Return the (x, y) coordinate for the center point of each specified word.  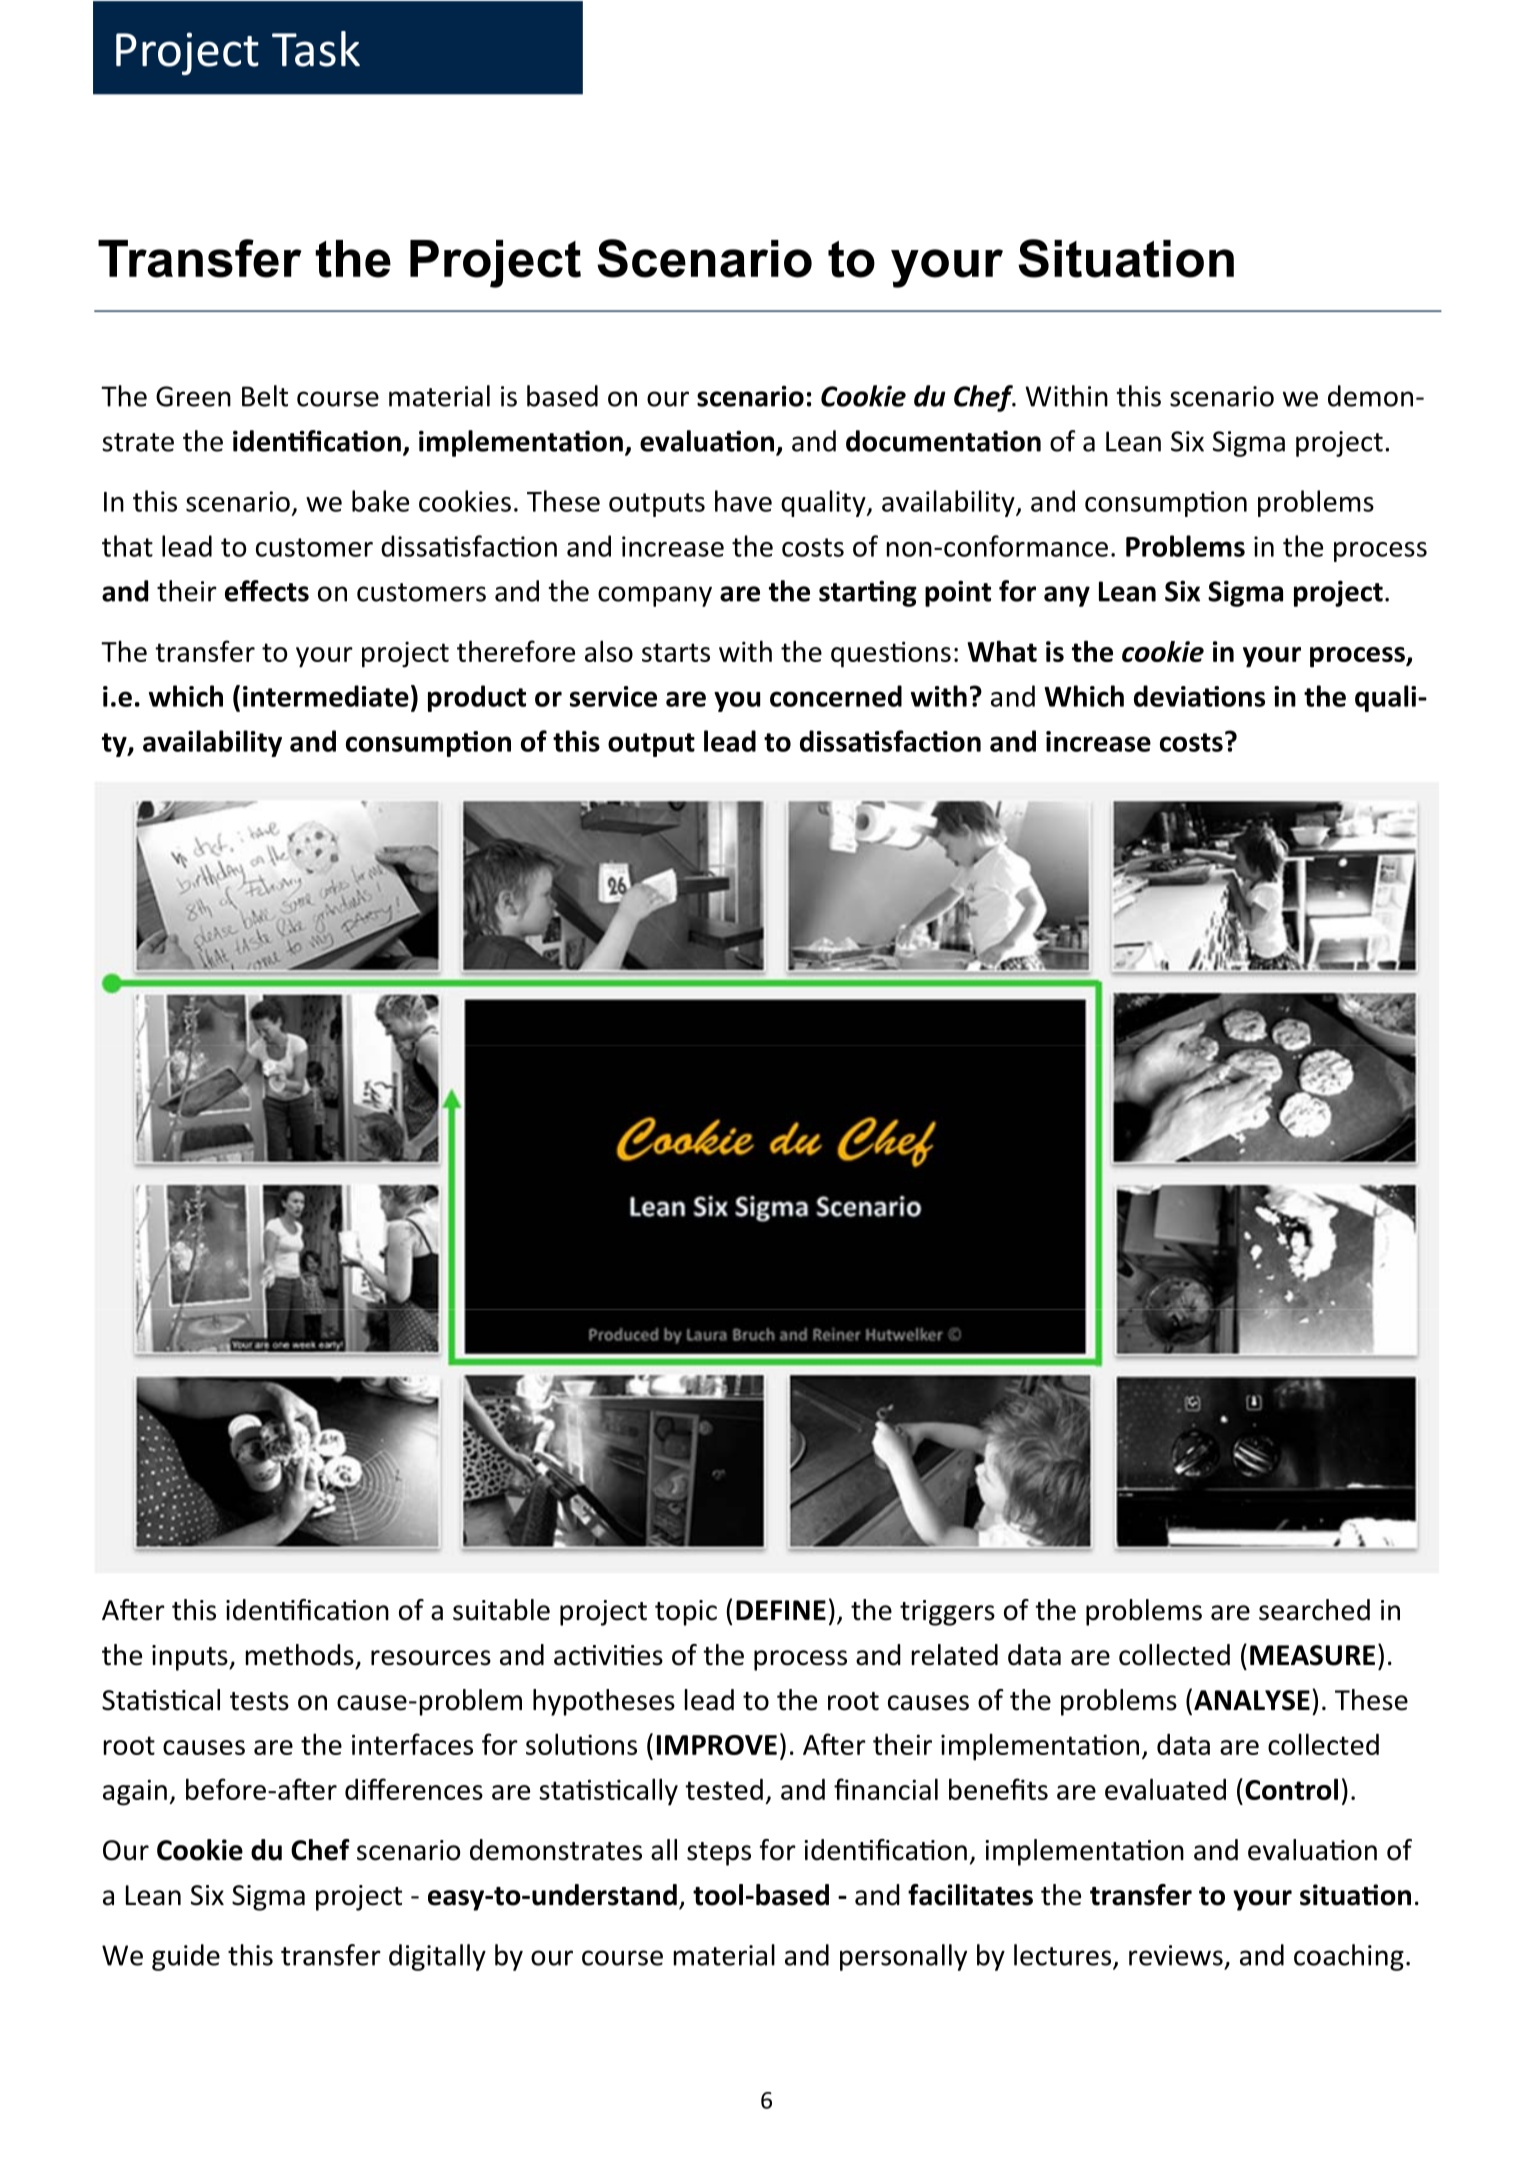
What (1002, 651)
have (743, 501)
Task (316, 49)
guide (186, 1957)
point (958, 593)
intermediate (326, 696)
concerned (836, 696)
